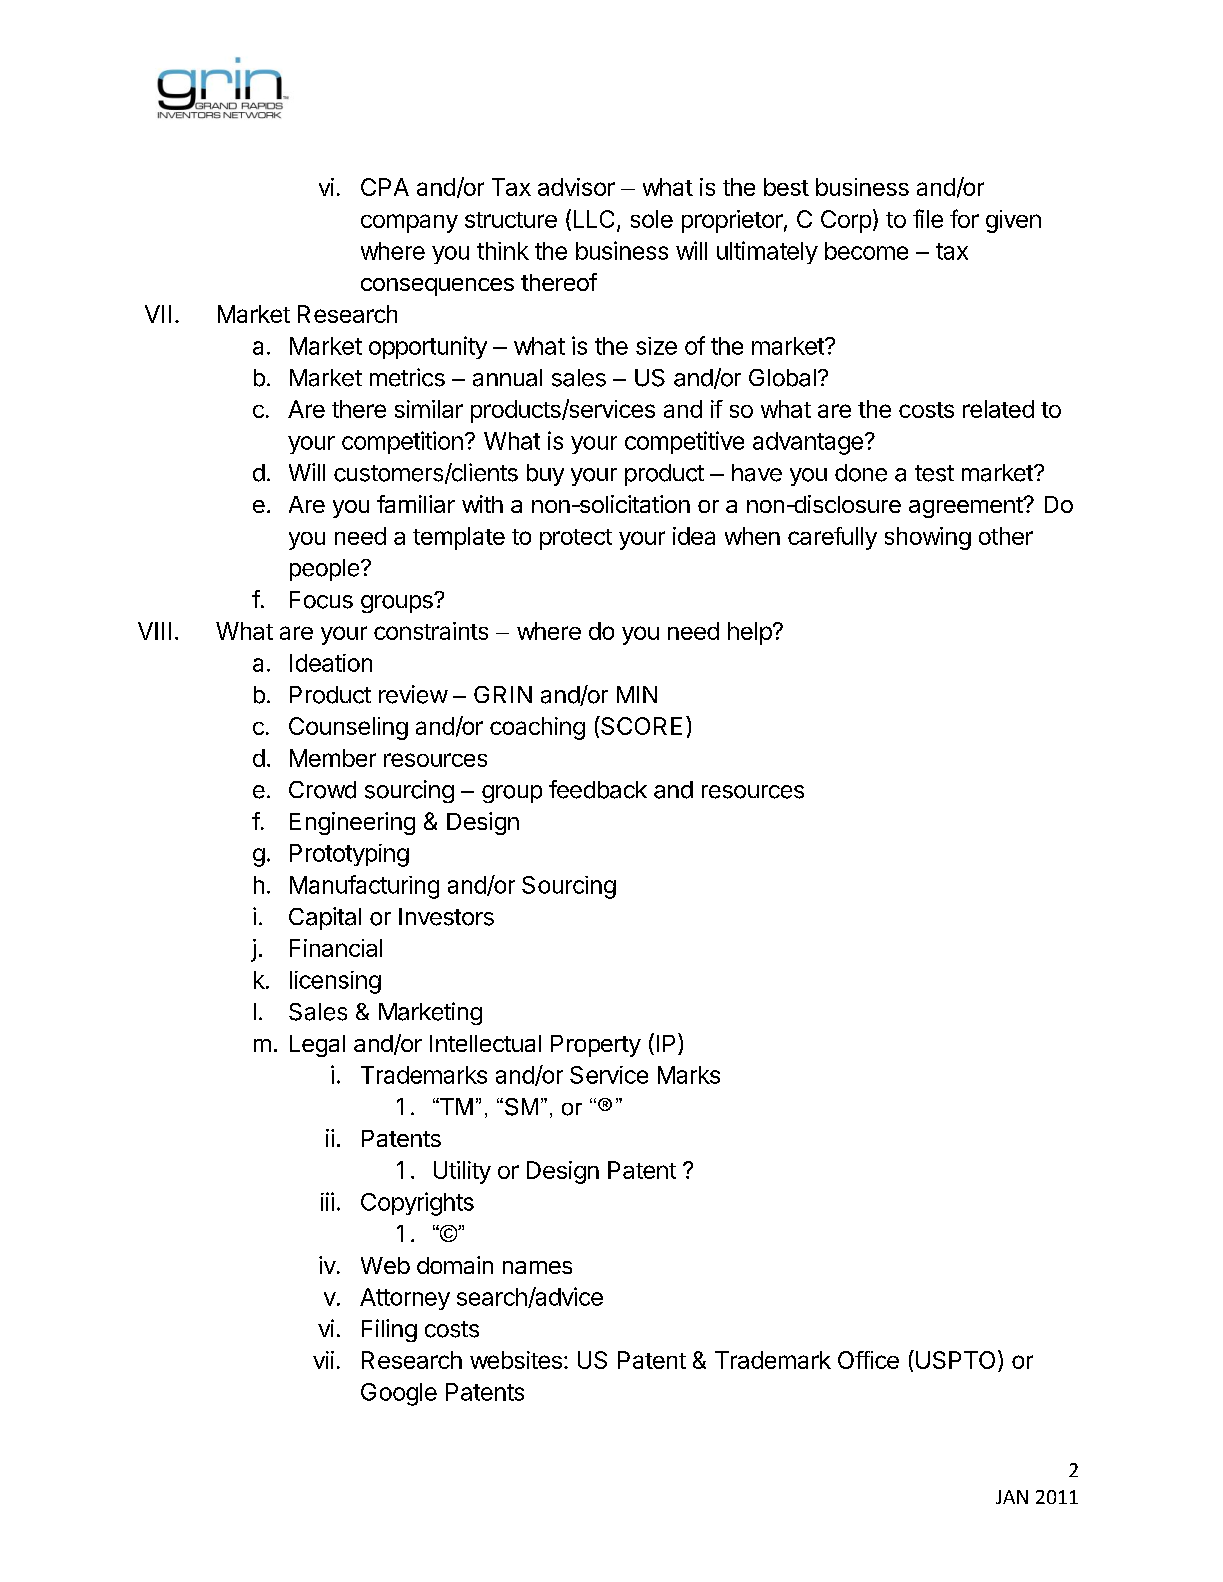 The height and width of the image is (1582, 1223). What do you see at coordinates (417, 1204) in the image?
I see `Copyrights` at bounding box center [417, 1204].
